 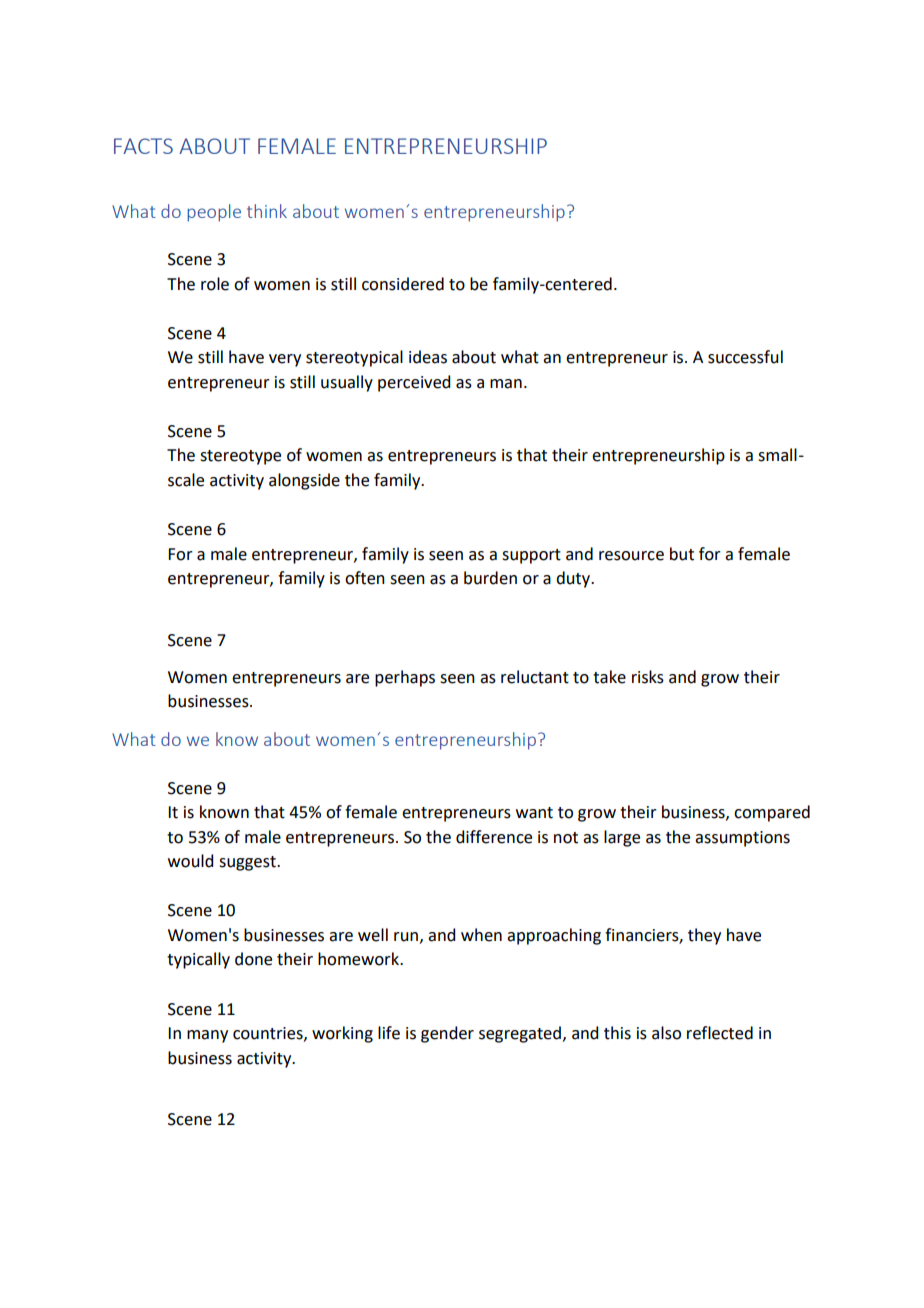 What do you see at coordinates (214, 213) in the document?
I see `people` at bounding box center [214, 213].
